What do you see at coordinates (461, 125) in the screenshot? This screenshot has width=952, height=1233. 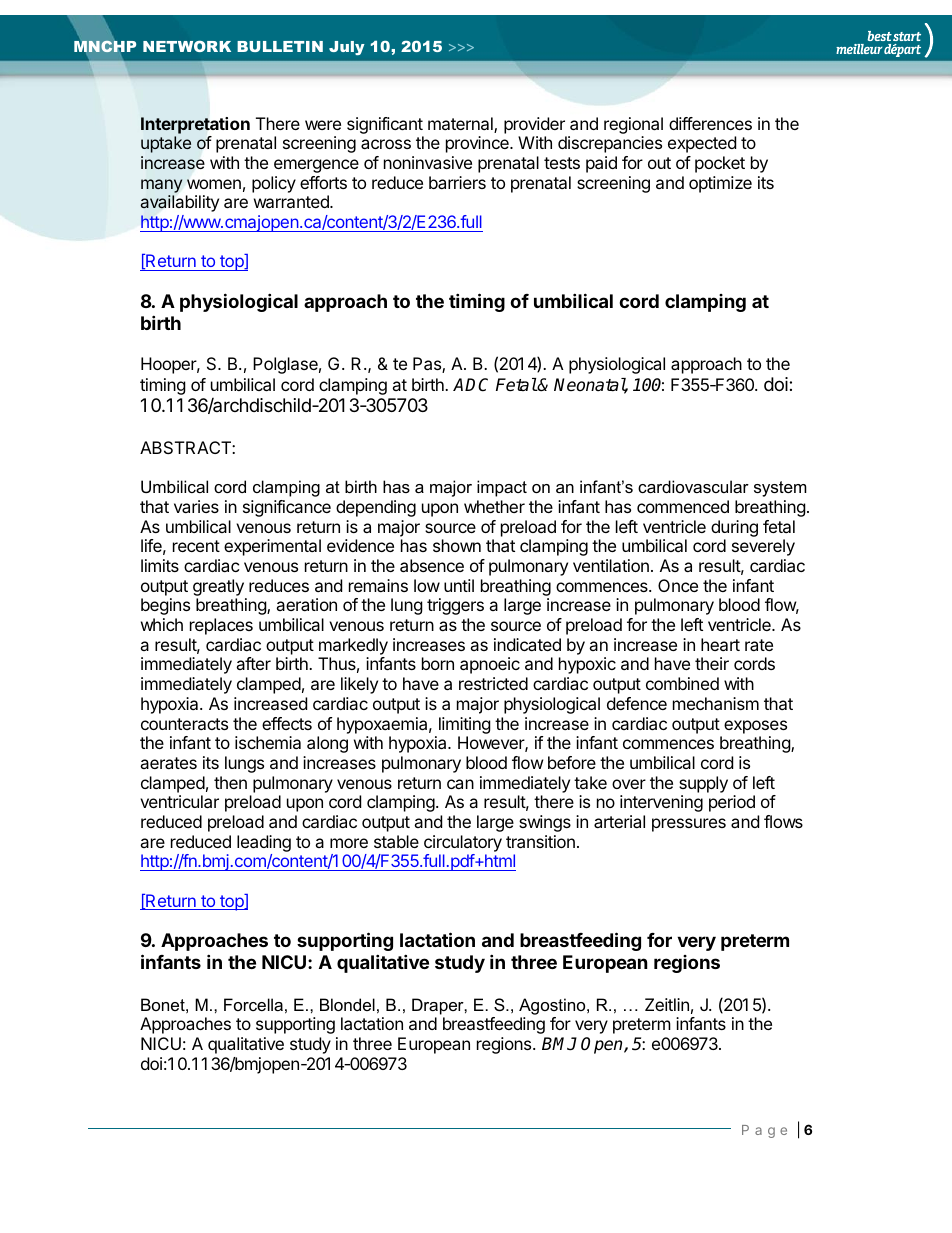 I see `maternal` at bounding box center [461, 125].
